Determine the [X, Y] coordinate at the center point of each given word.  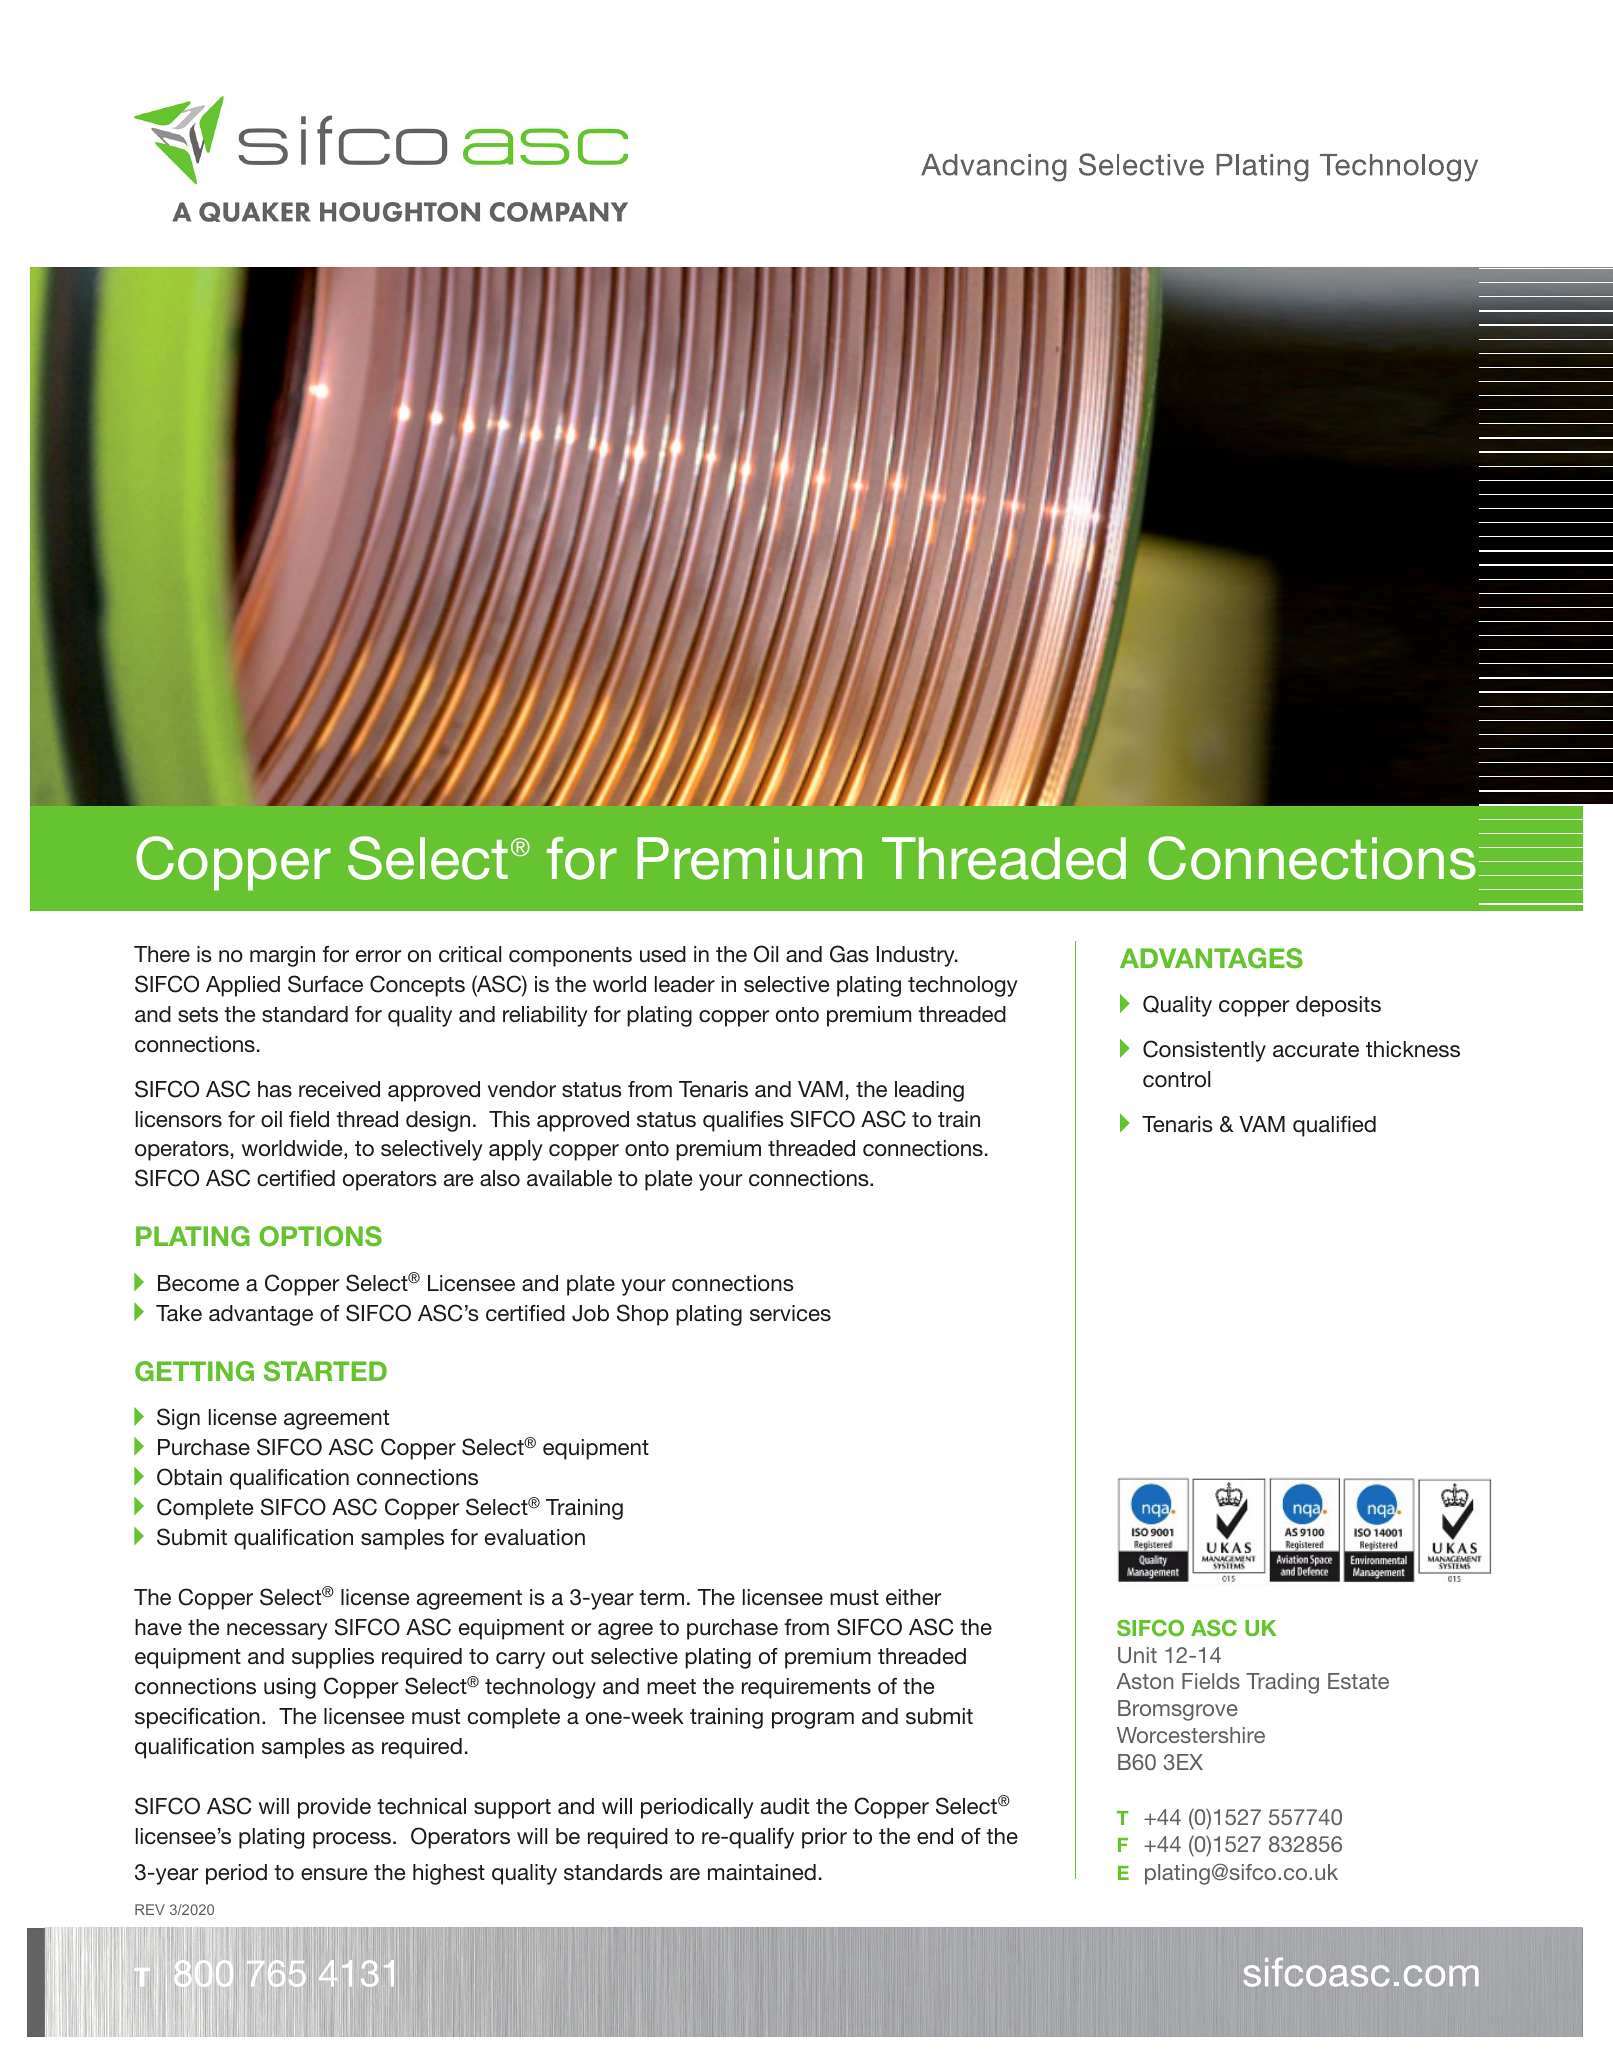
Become [198, 1283]
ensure [334, 1874]
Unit [1137, 1655]
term [661, 1597]
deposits [1338, 1006]
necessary [277, 1631]
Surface [325, 984]
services [790, 1313]
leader [685, 984]
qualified [1334, 1126]
